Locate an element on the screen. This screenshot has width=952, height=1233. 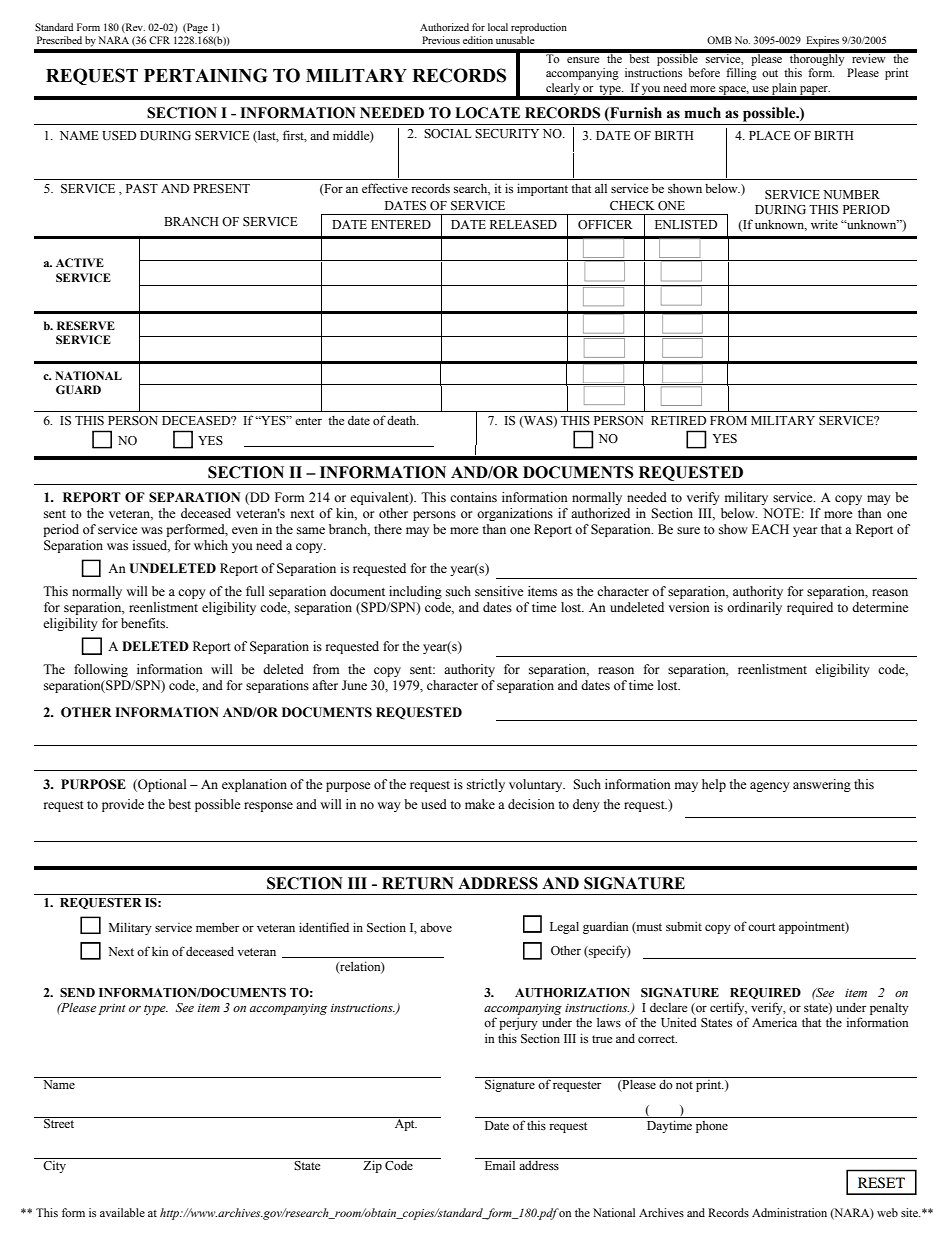
death is located at coordinates (403, 420).
